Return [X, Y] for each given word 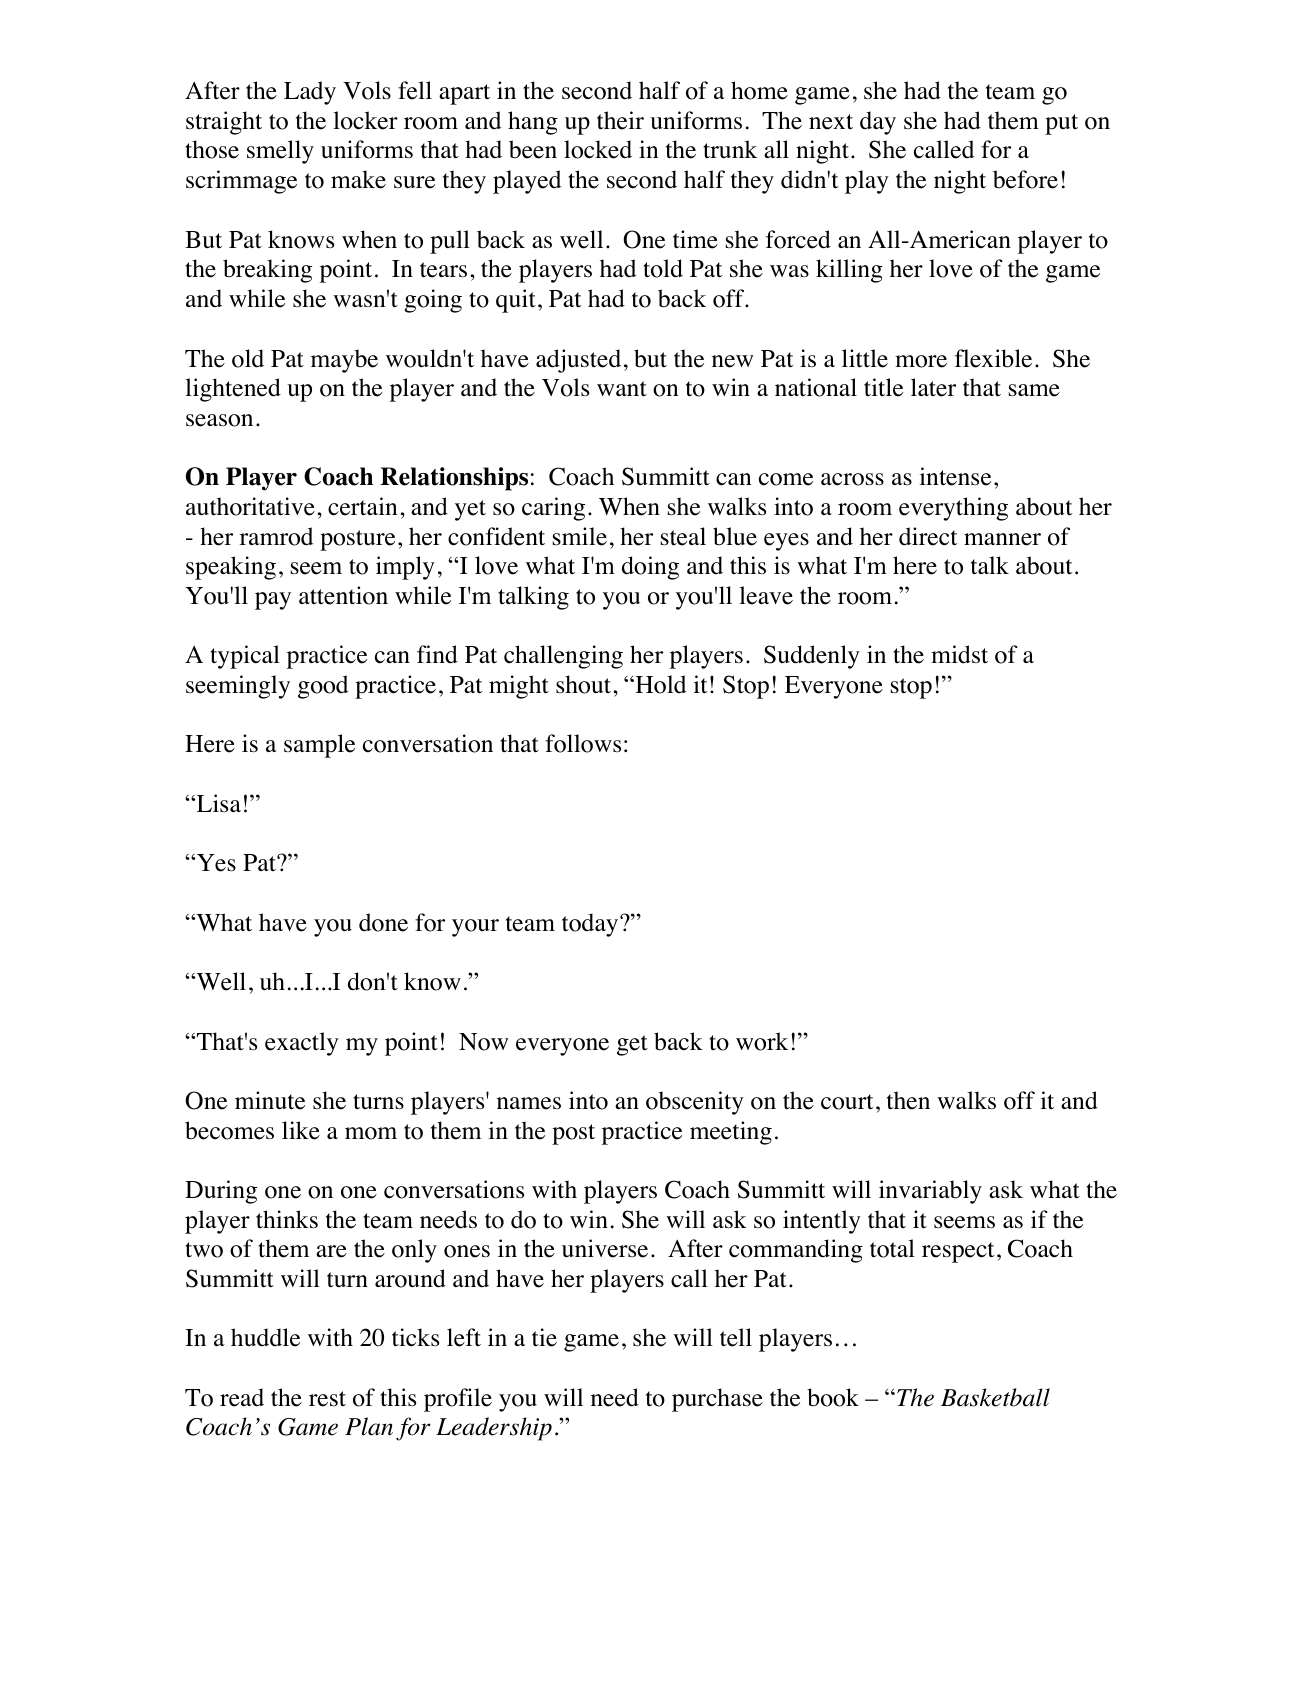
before [1025, 179]
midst [959, 654]
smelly [280, 152]
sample [319, 746]
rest [327, 1399]
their [620, 120]
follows [583, 743]
